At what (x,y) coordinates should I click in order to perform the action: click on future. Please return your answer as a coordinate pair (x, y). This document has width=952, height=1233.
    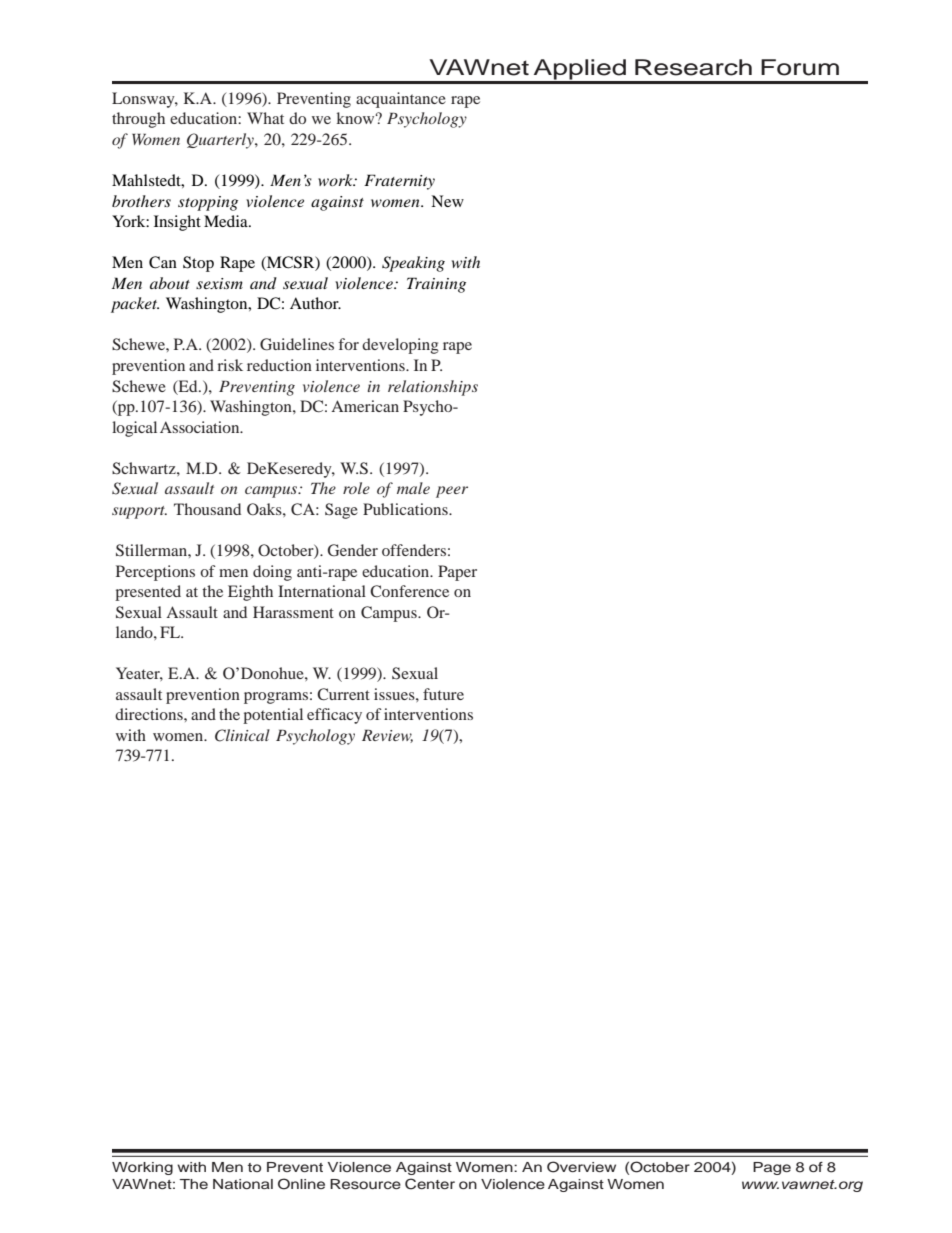
    Looking at the image, I should click on (443, 694).
